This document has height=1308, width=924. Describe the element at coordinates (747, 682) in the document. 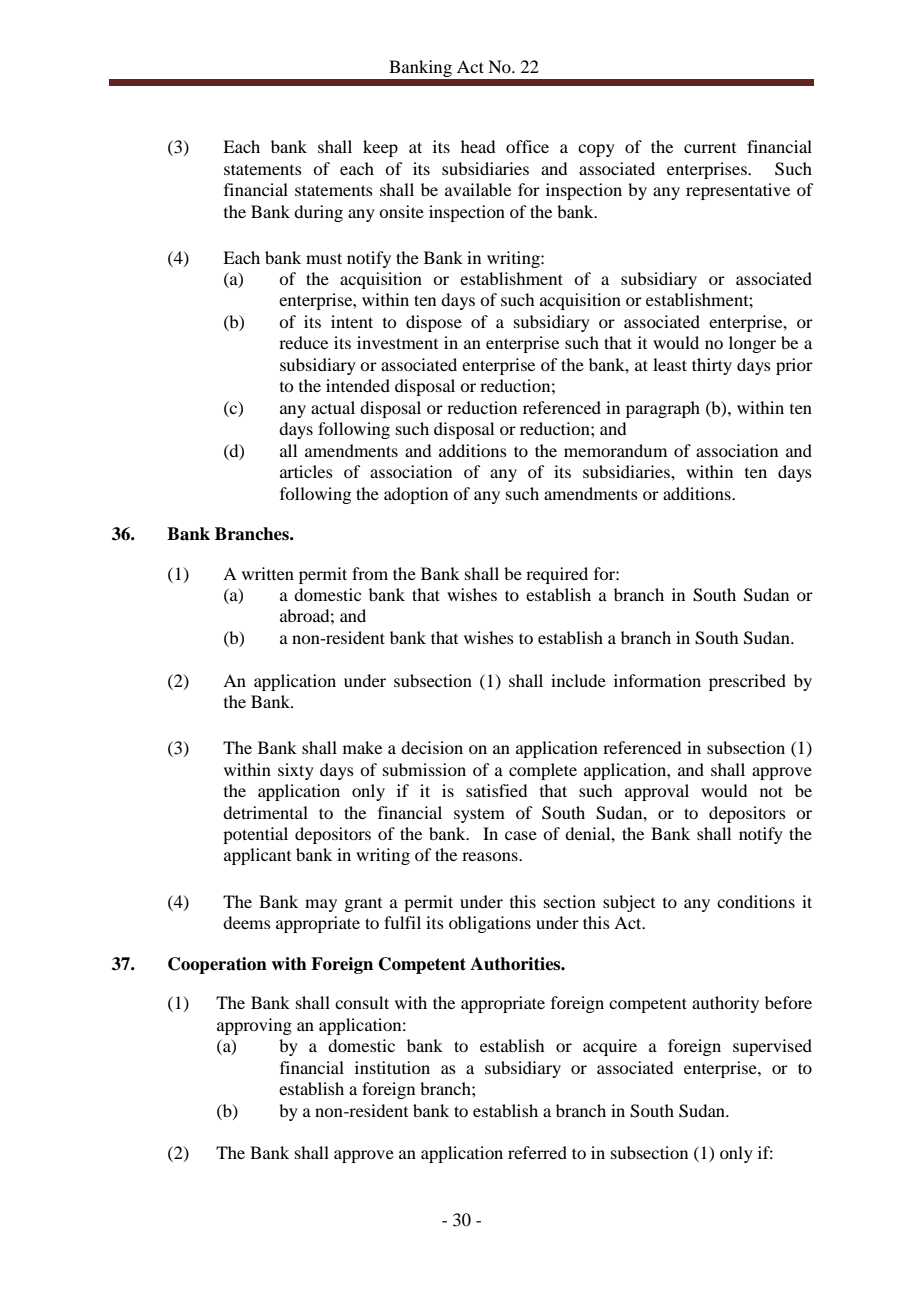

I see `prescribed` at that location.
